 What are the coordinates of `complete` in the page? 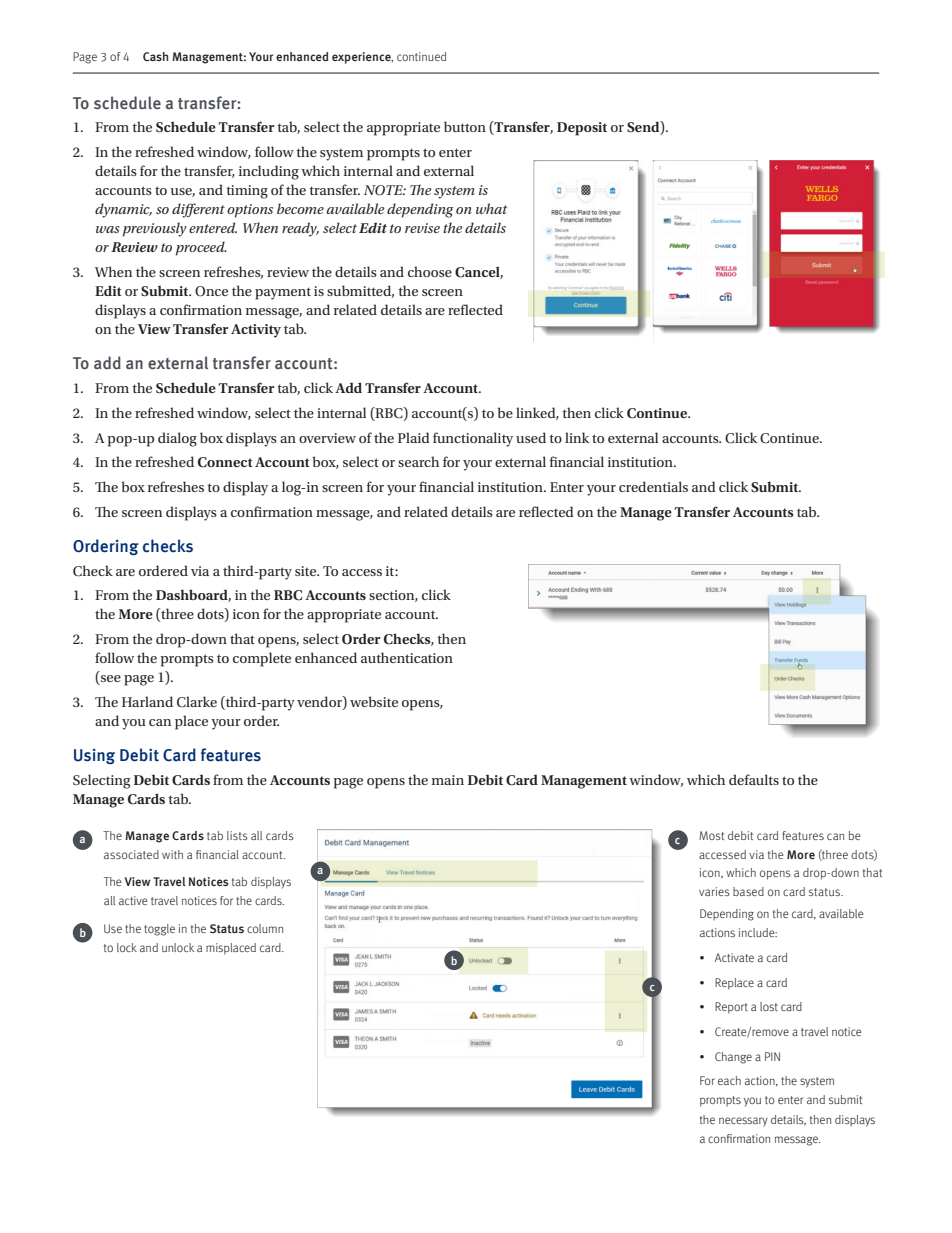 It's located at (262, 659).
